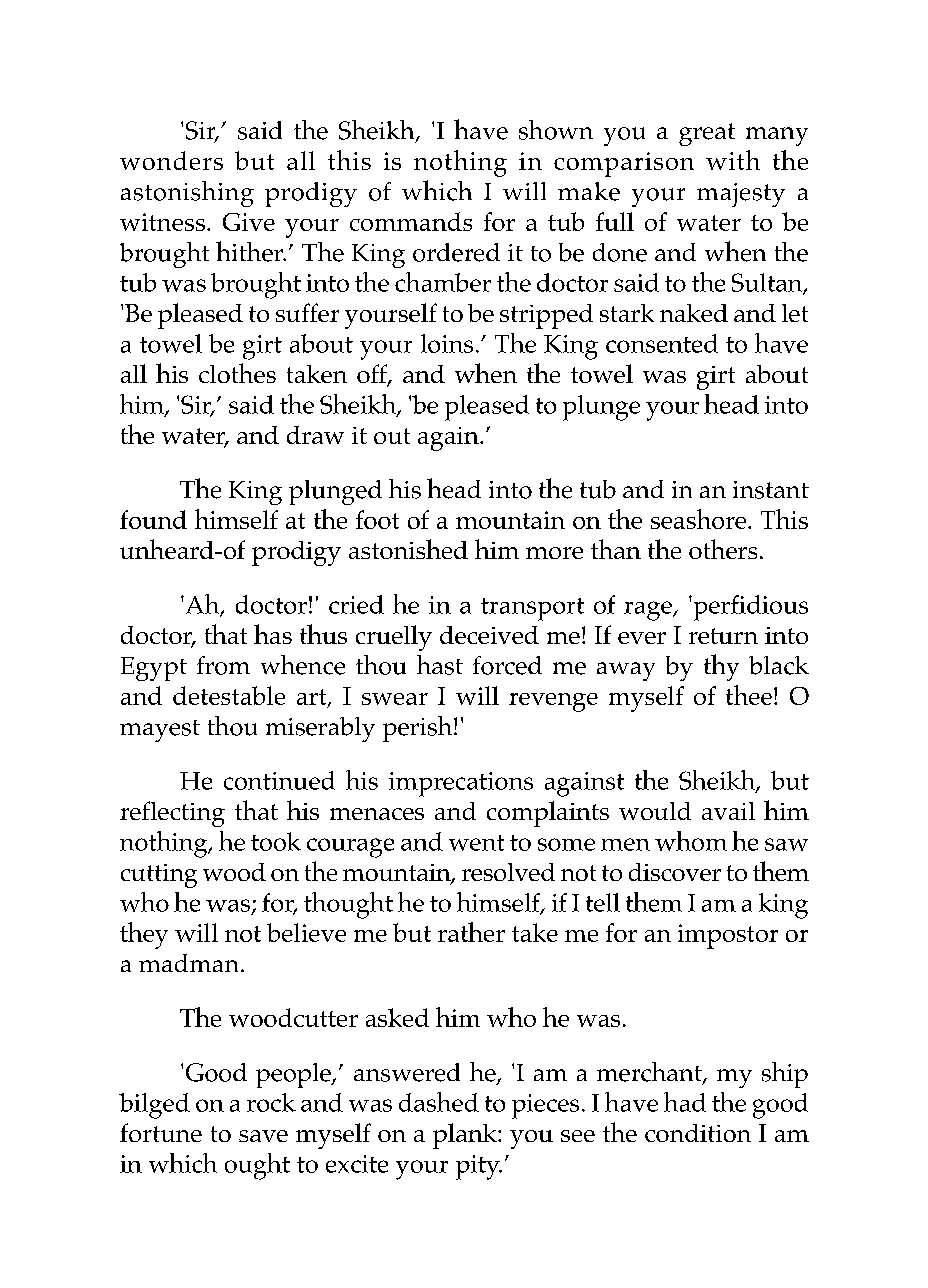 Image resolution: width=928 pixels, height=1288 pixels. Describe the element at coordinates (479, 1167) in the image. I see `pity` at that location.
